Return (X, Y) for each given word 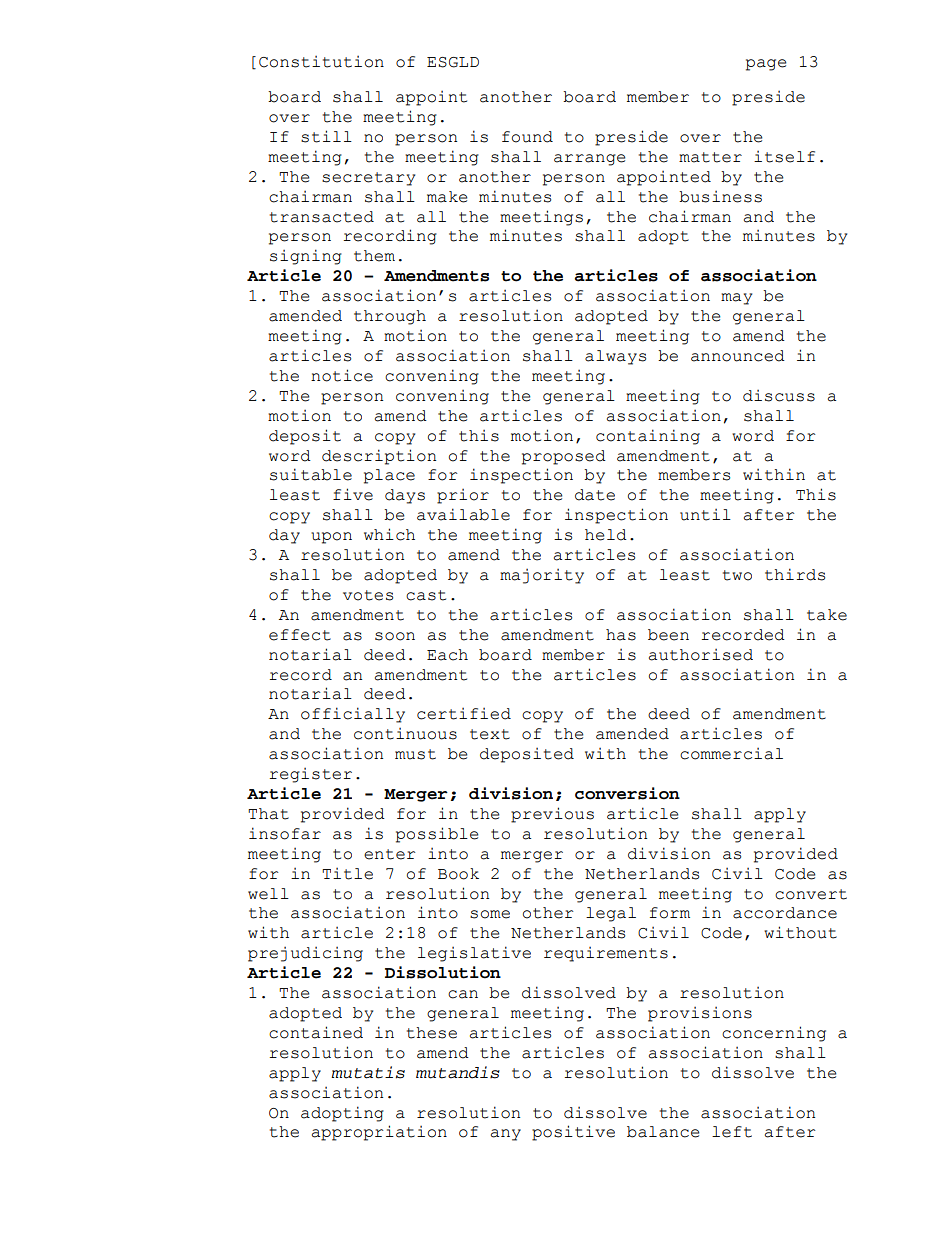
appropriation (379, 1133)
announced (738, 356)
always (615, 357)
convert (811, 894)
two (737, 575)
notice (342, 375)
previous (552, 815)
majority (542, 576)
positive (573, 1133)
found (527, 137)
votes (368, 595)
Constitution (321, 62)
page (766, 65)
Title (347, 874)
